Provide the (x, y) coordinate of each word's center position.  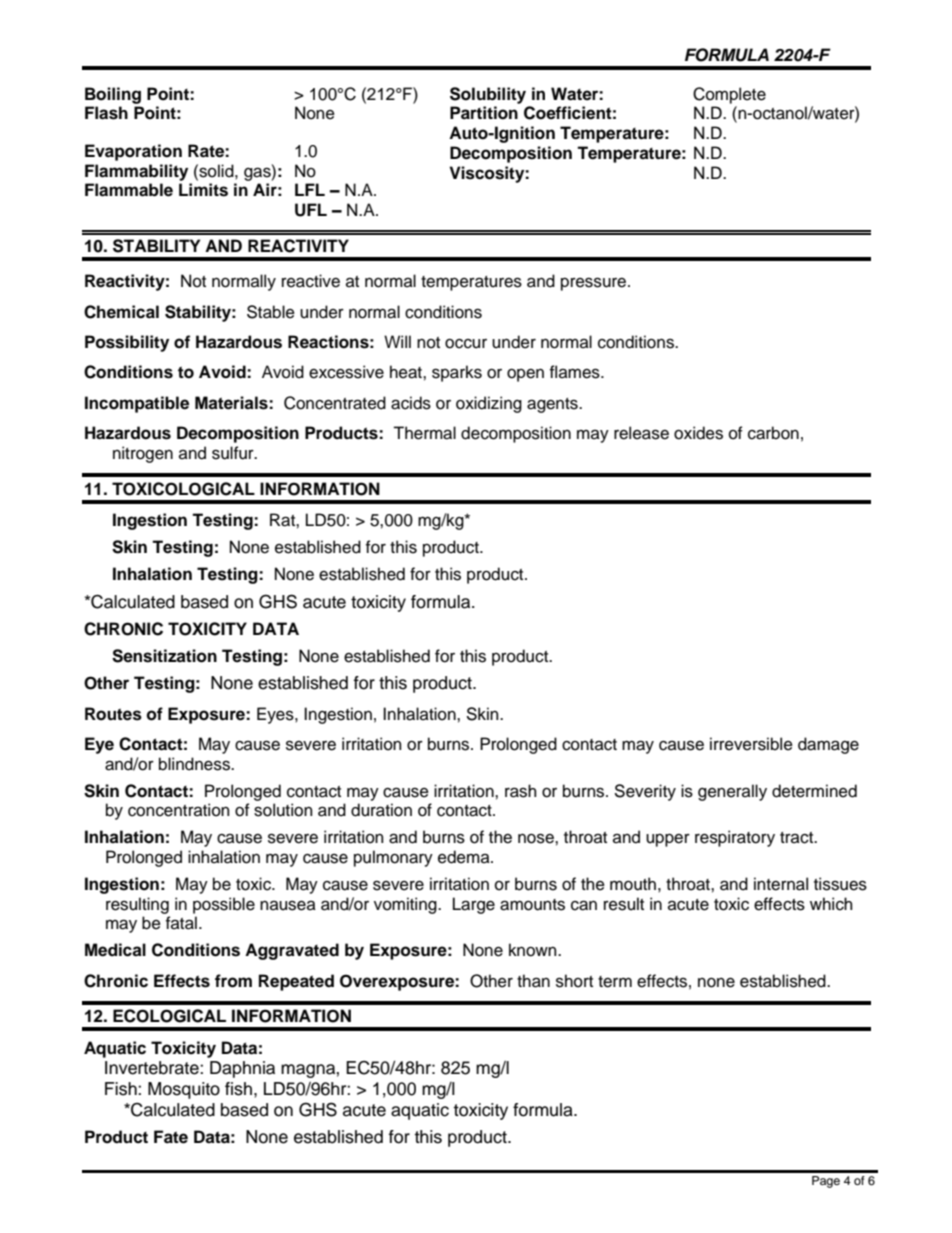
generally (732, 792)
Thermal (424, 433)
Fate (171, 1137)
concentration (178, 810)
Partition (484, 113)
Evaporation (133, 152)
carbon (773, 433)
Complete (729, 95)
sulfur (234, 453)
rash (520, 791)
